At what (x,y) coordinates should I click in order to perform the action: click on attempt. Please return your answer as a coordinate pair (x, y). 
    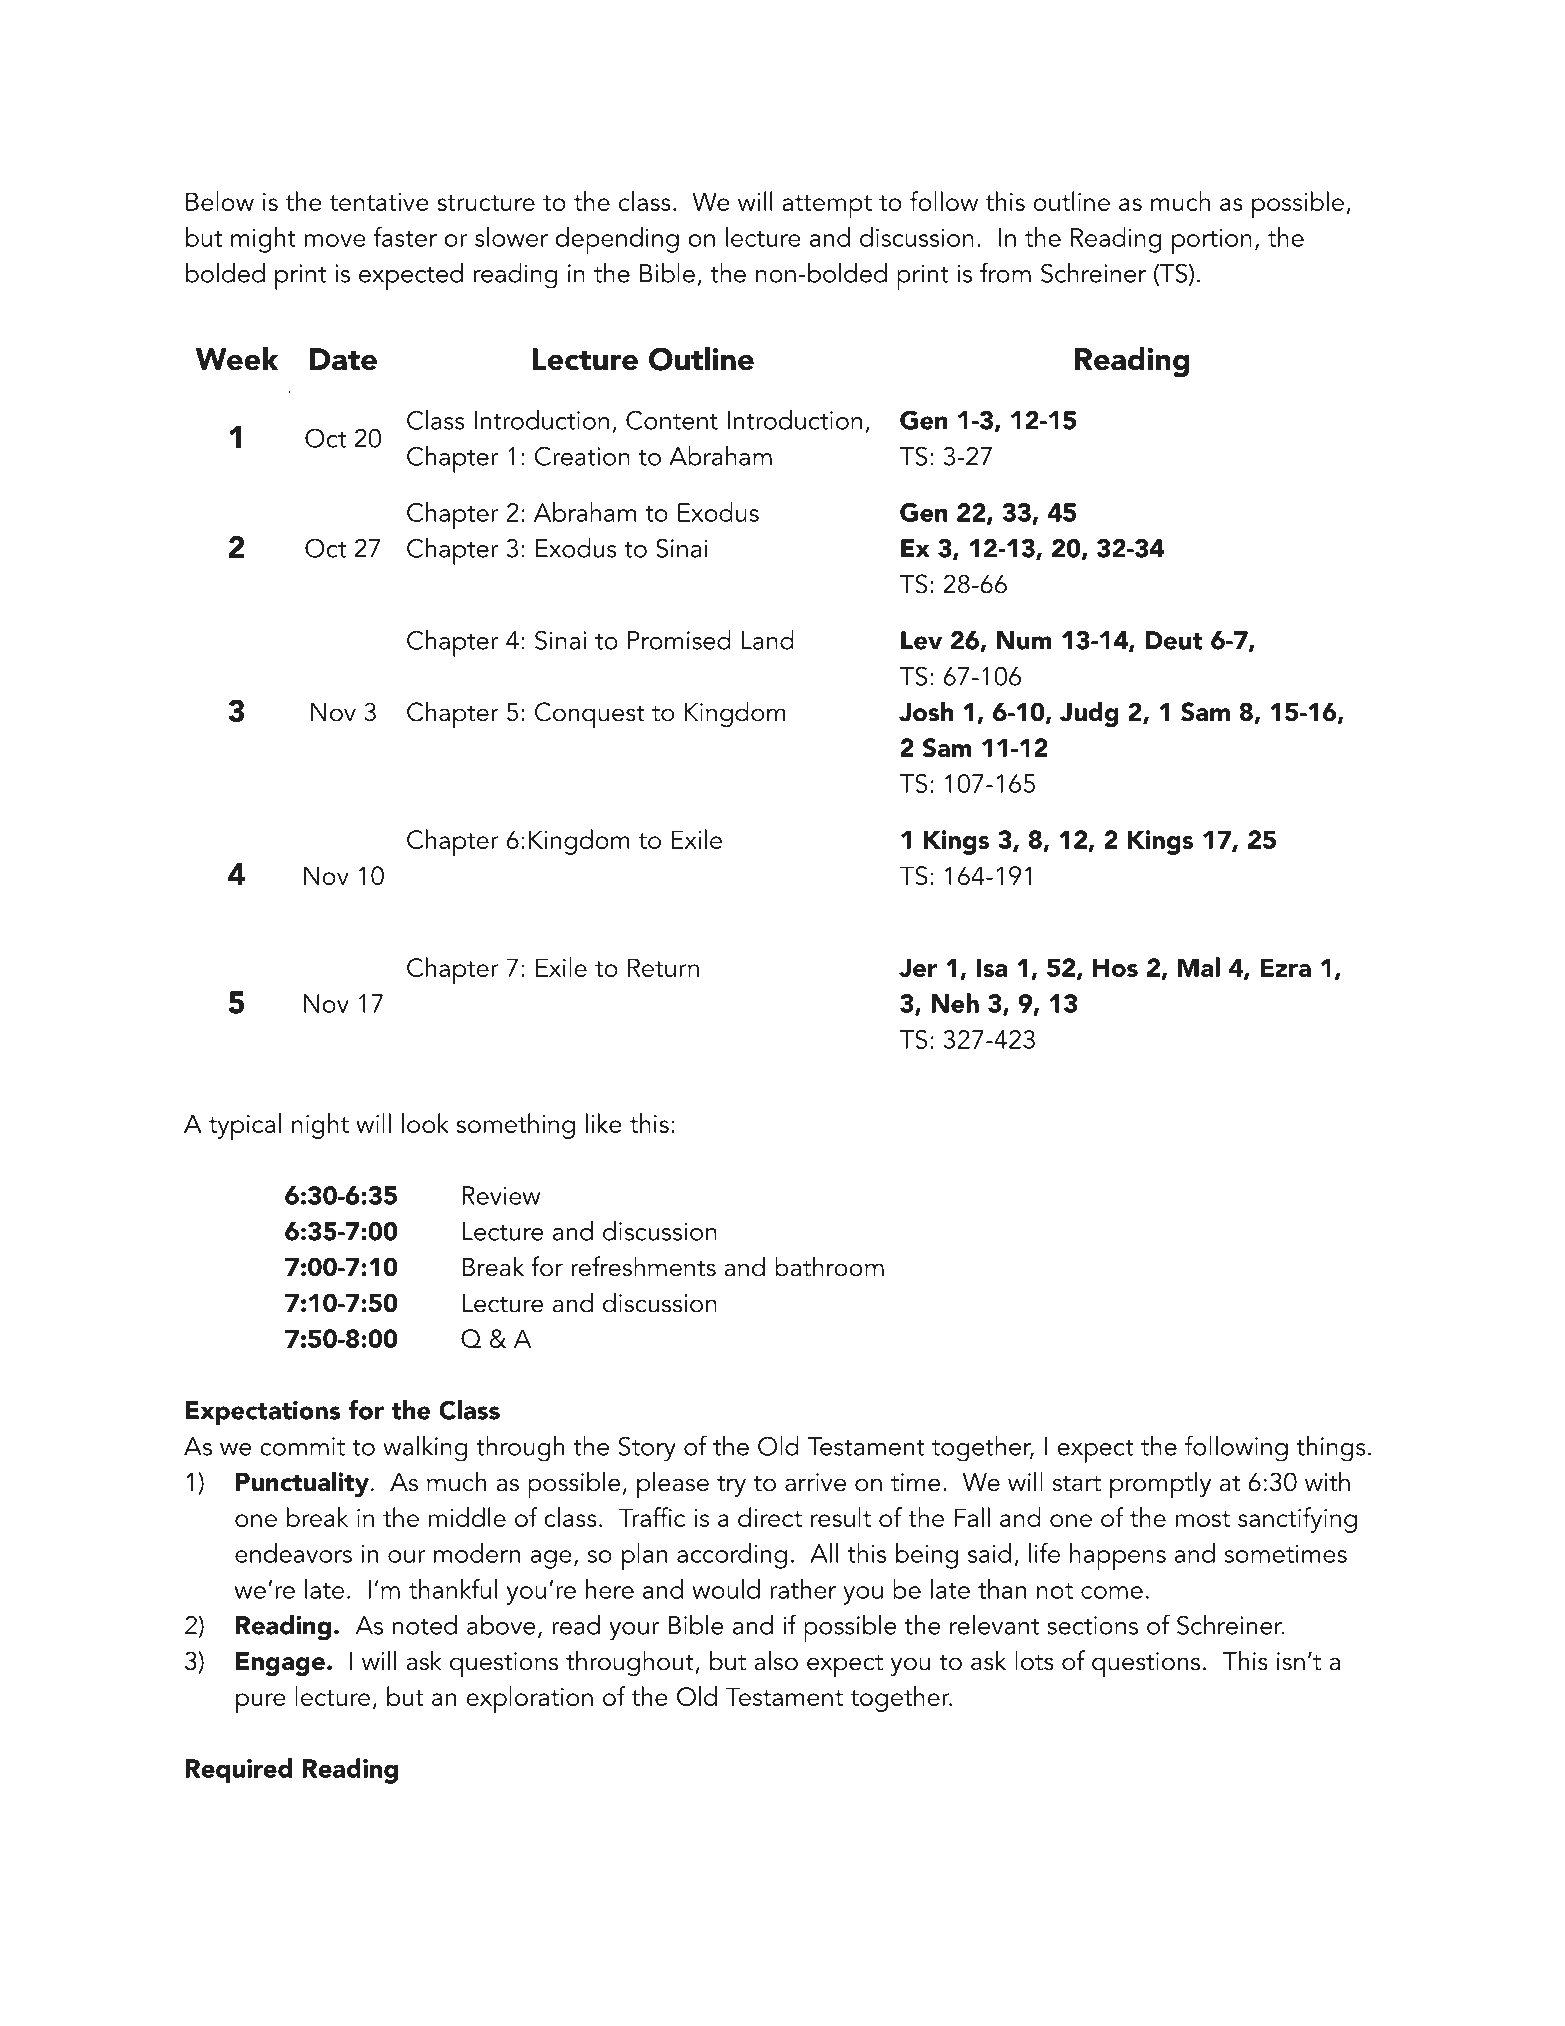
    Looking at the image, I should click on (827, 206).
